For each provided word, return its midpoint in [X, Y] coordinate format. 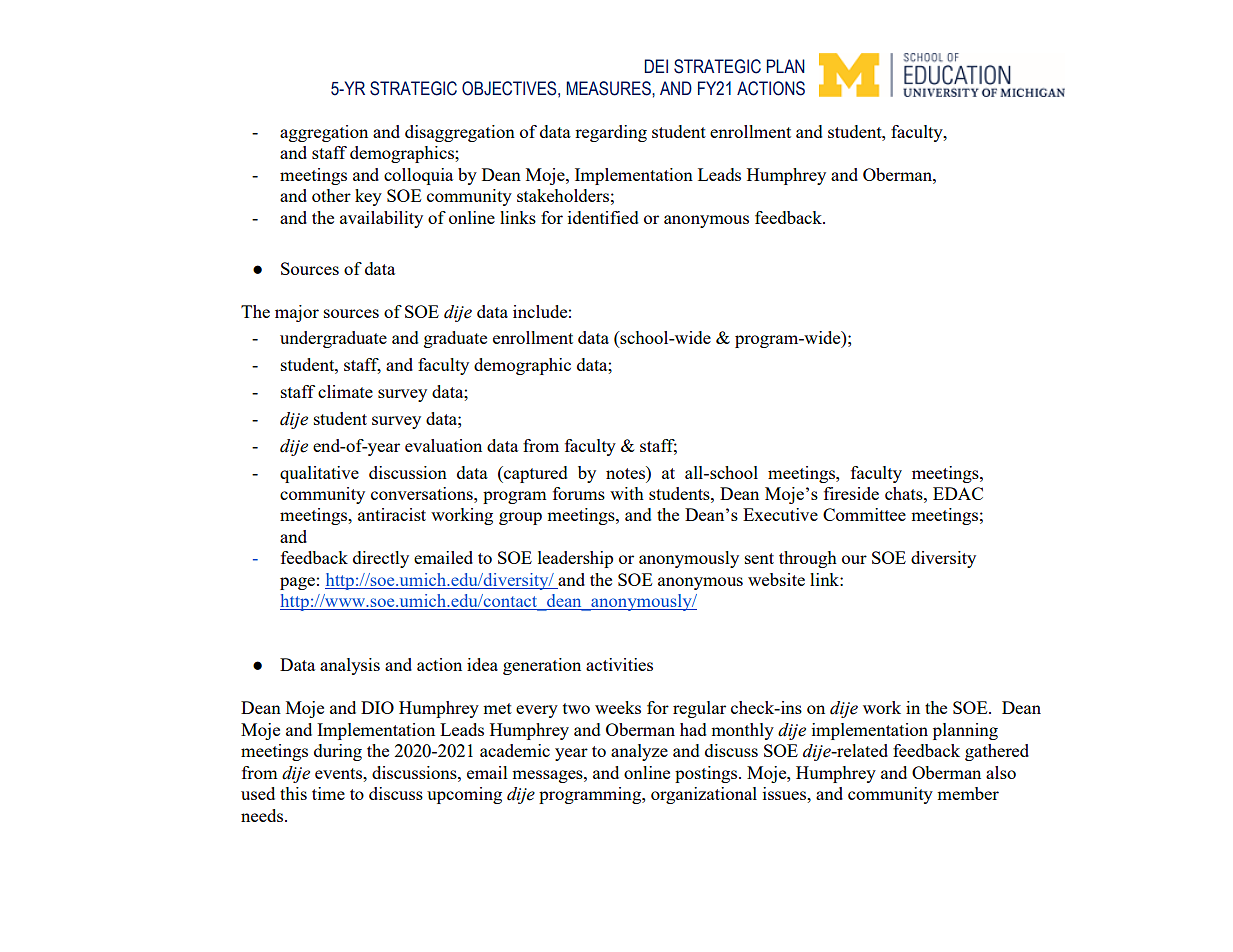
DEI [656, 66]
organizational [704, 795]
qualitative [319, 474]
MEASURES [609, 88]
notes [626, 472]
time [328, 793]
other [331, 195]
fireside [851, 493]
